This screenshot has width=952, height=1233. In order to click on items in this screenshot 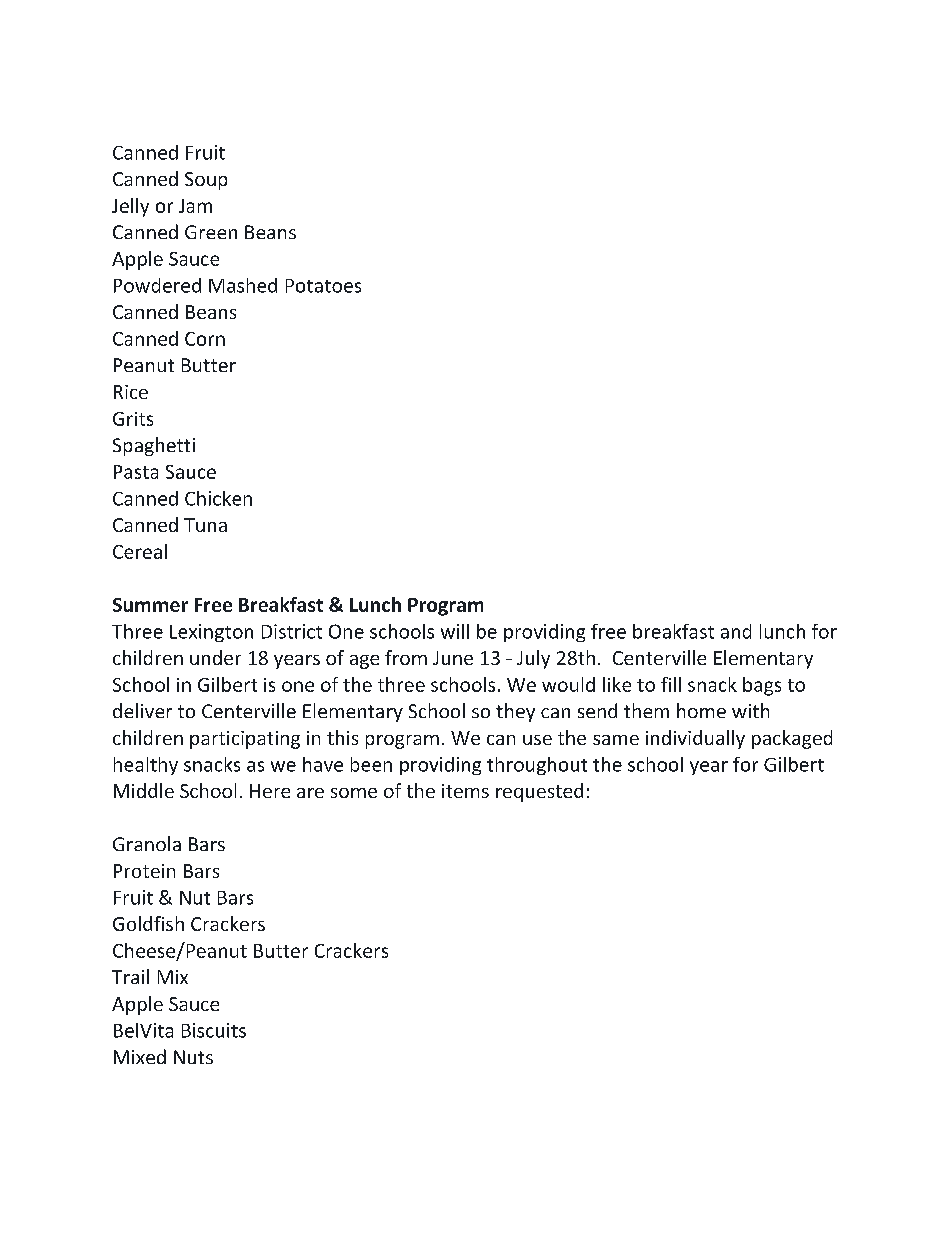, I will do `click(465, 791)`.
